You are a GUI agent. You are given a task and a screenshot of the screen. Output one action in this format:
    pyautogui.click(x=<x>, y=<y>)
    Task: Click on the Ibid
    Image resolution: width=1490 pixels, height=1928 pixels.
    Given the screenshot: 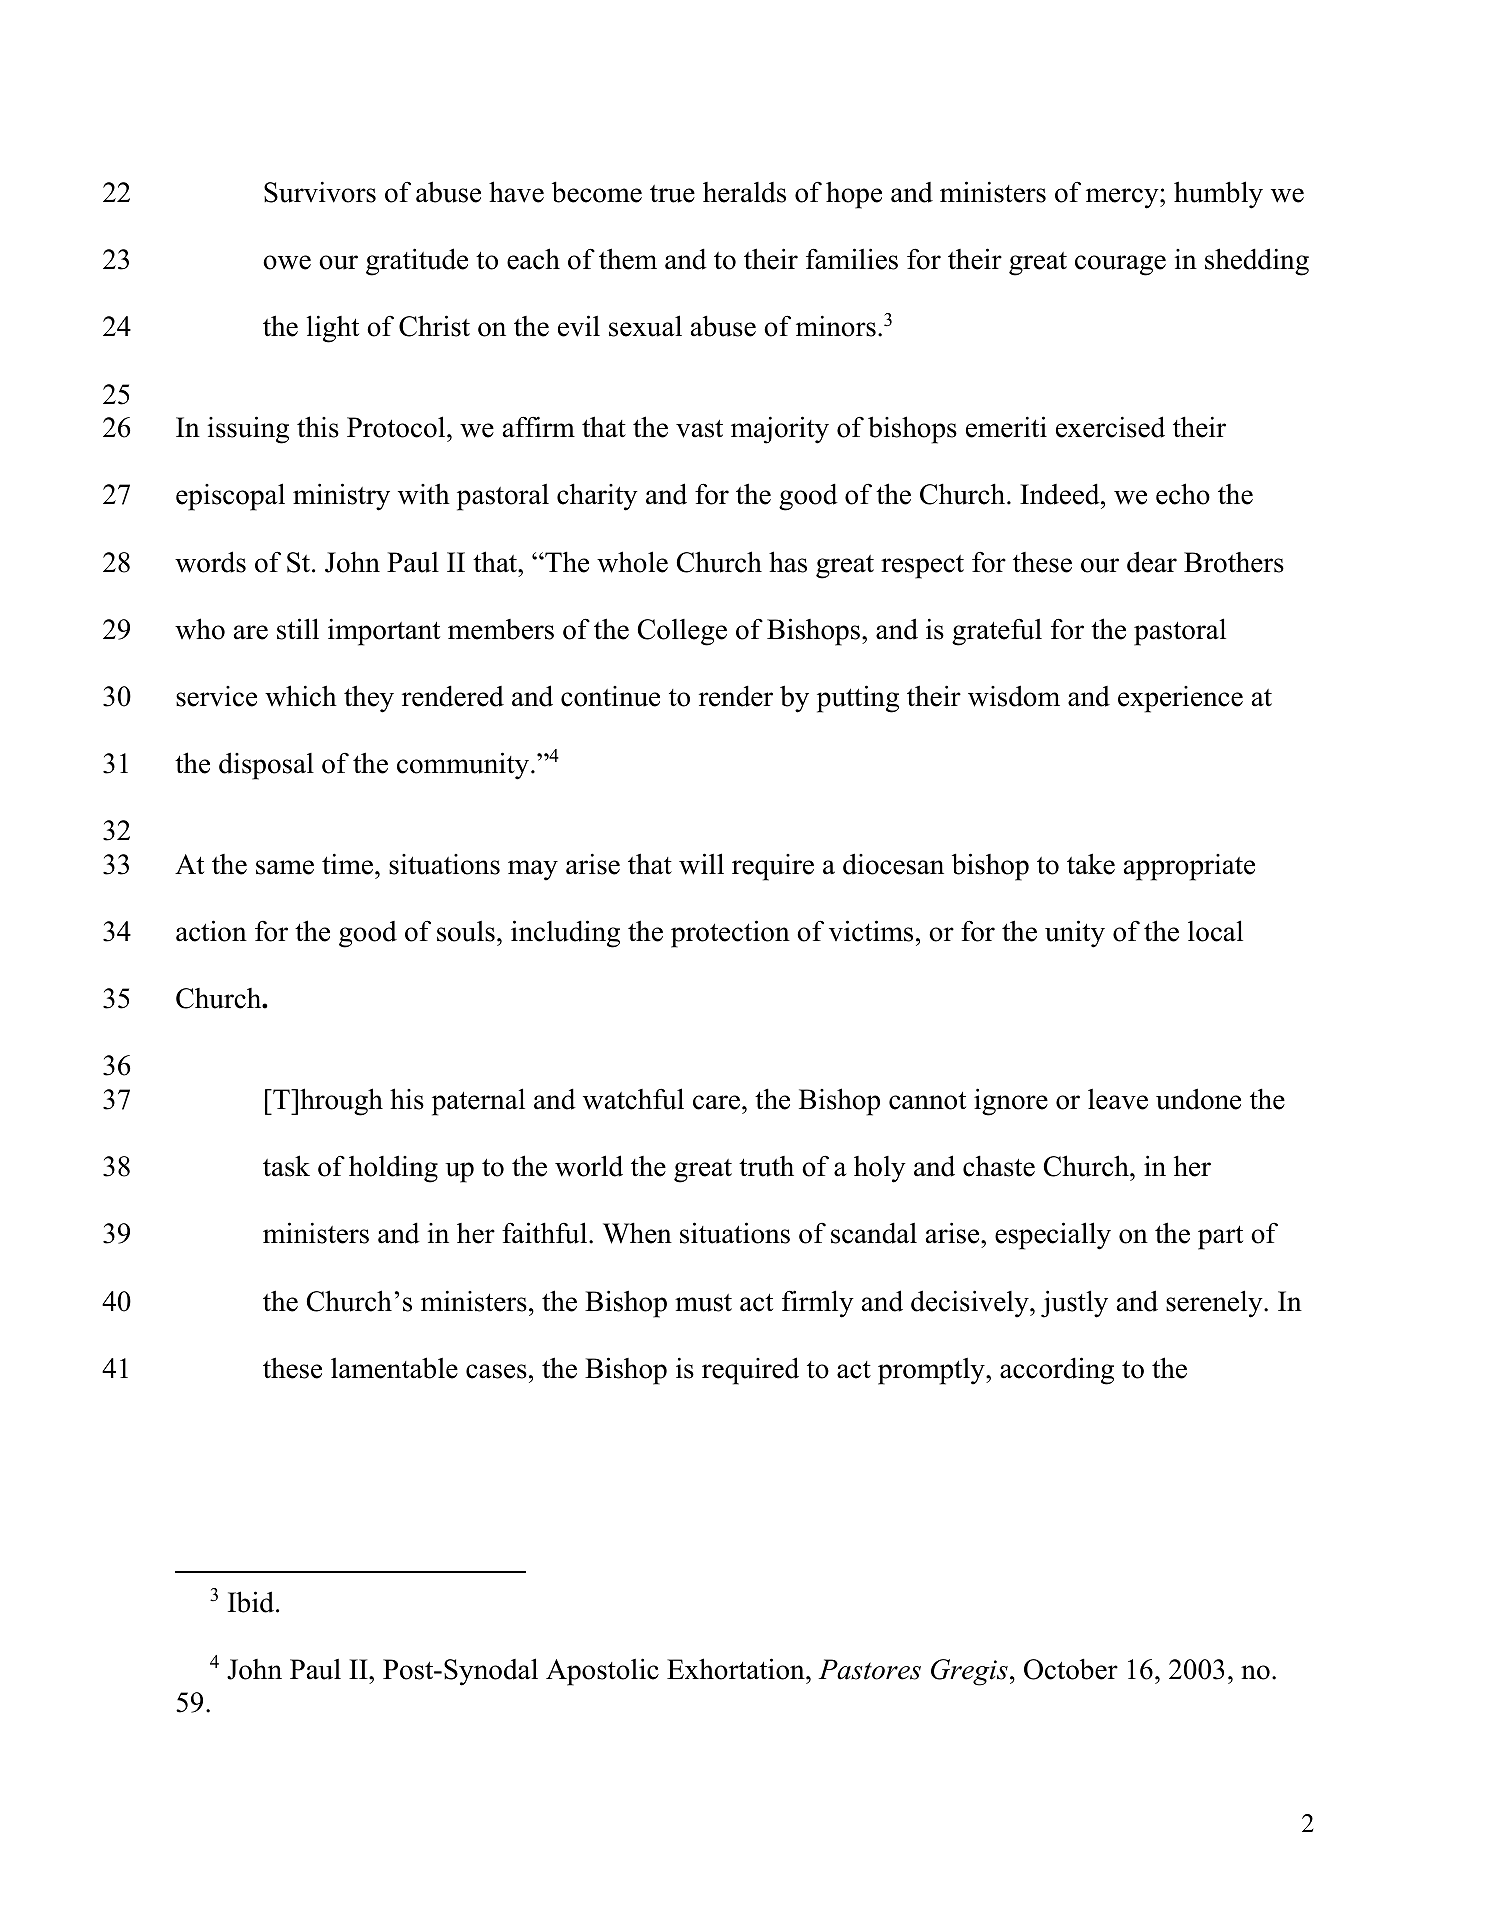 What is the action you would take?
    pyautogui.click(x=252, y=1602)
